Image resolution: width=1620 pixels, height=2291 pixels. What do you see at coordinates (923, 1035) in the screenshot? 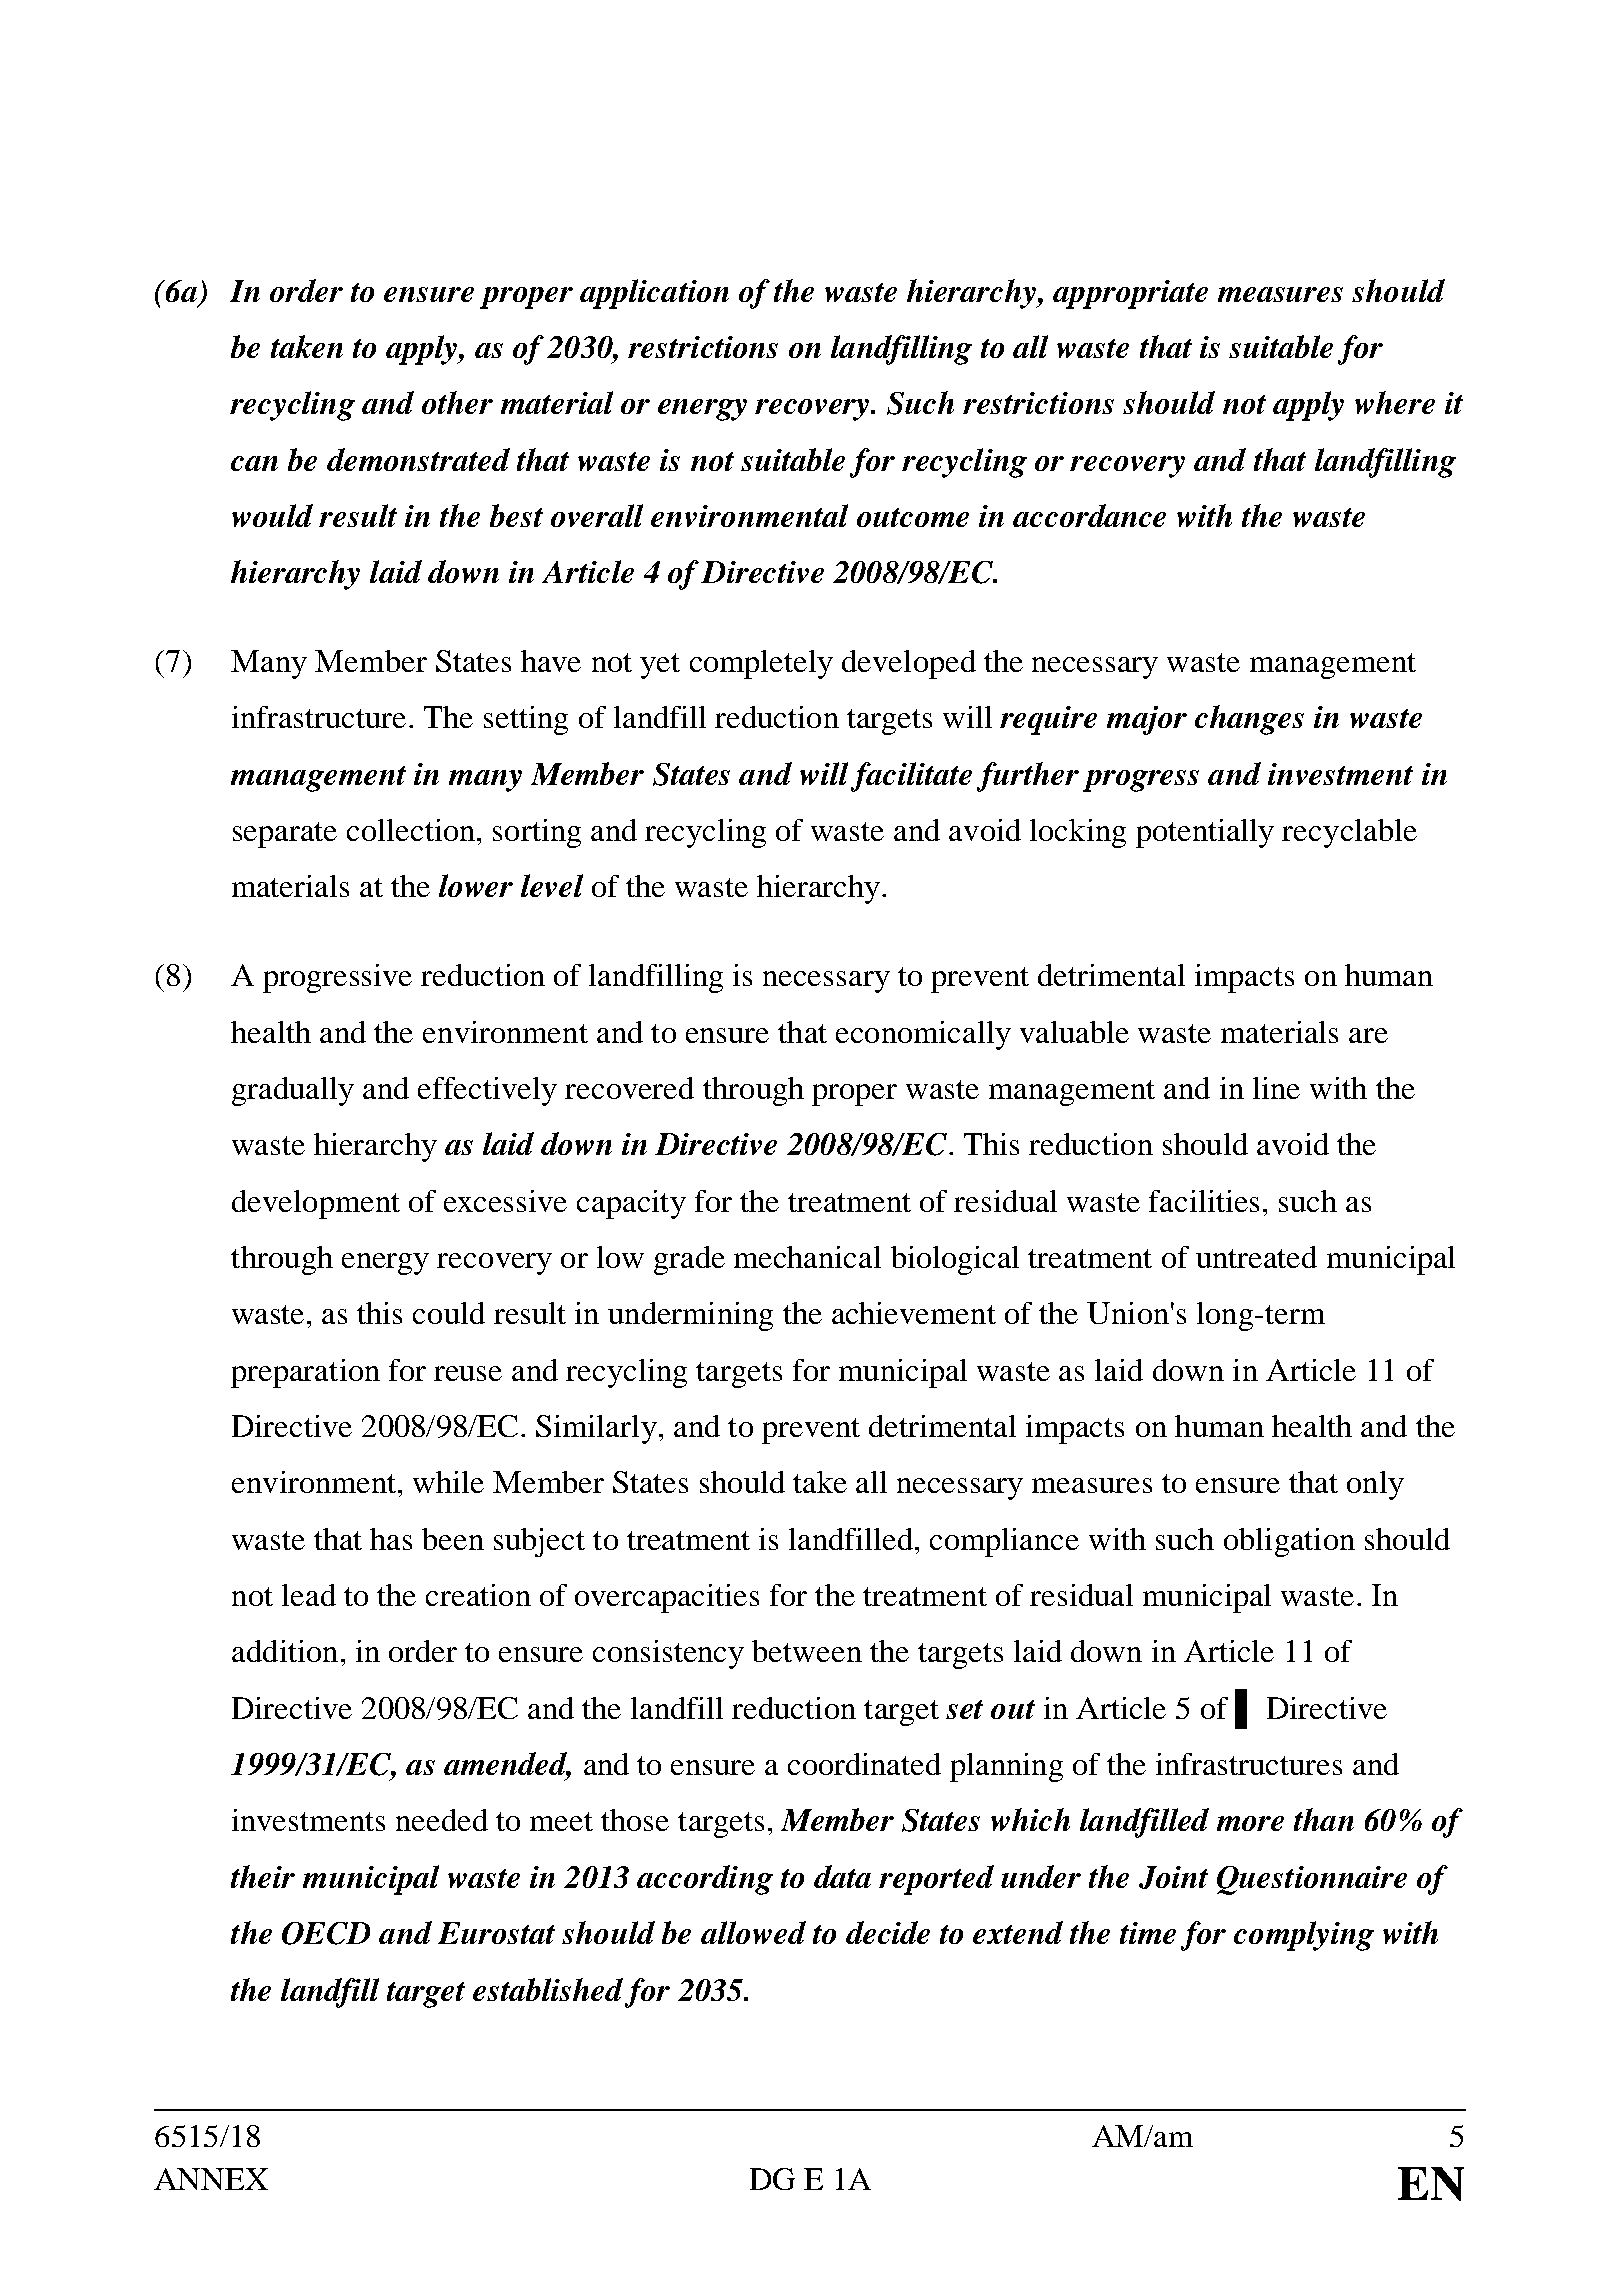
I see `economically` at bounding box center [923, 1035].
